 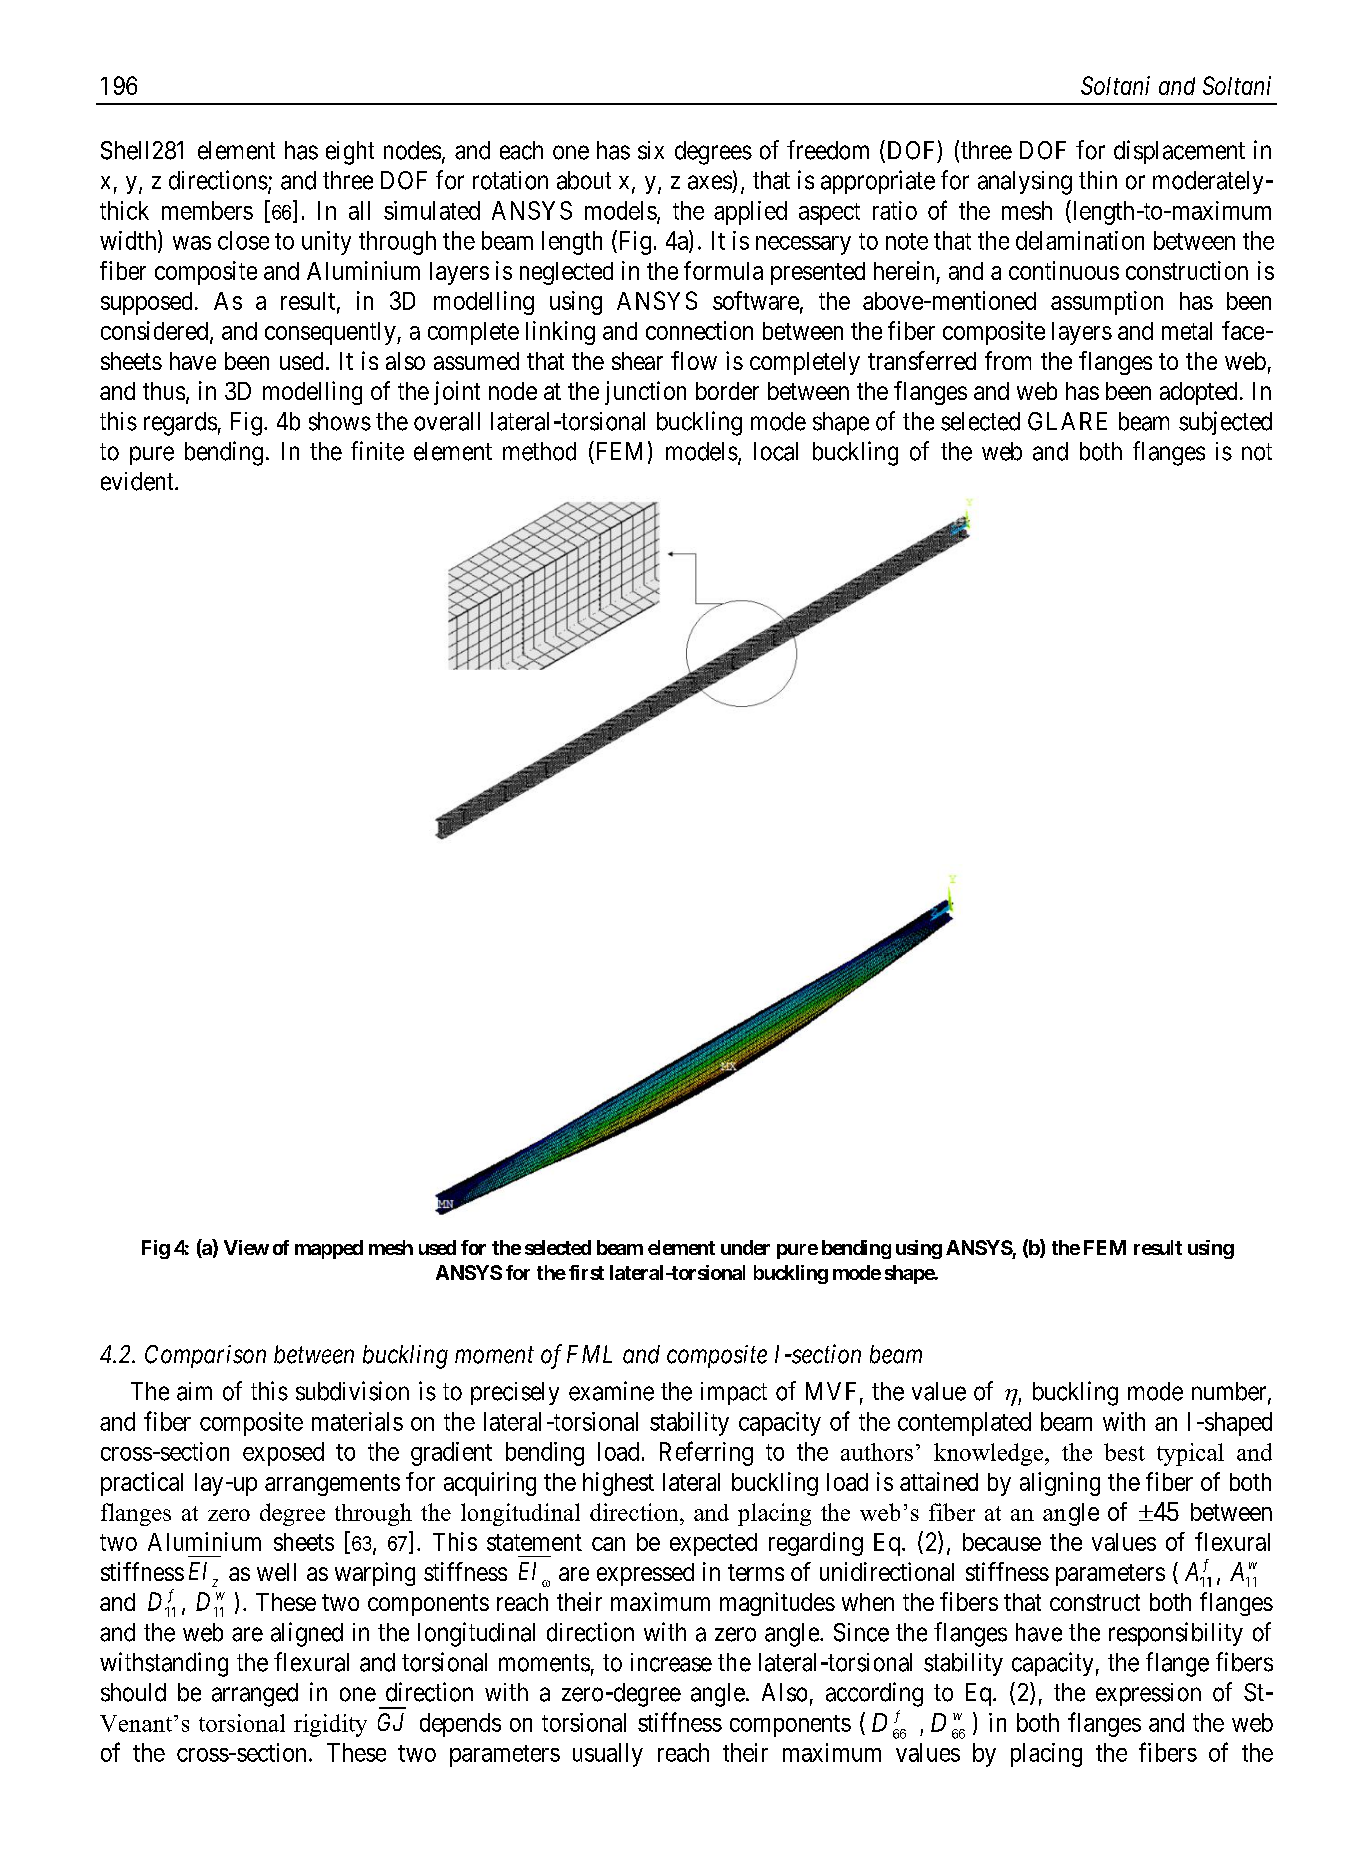 I want to click on axes, so click(x=710, y=182).
